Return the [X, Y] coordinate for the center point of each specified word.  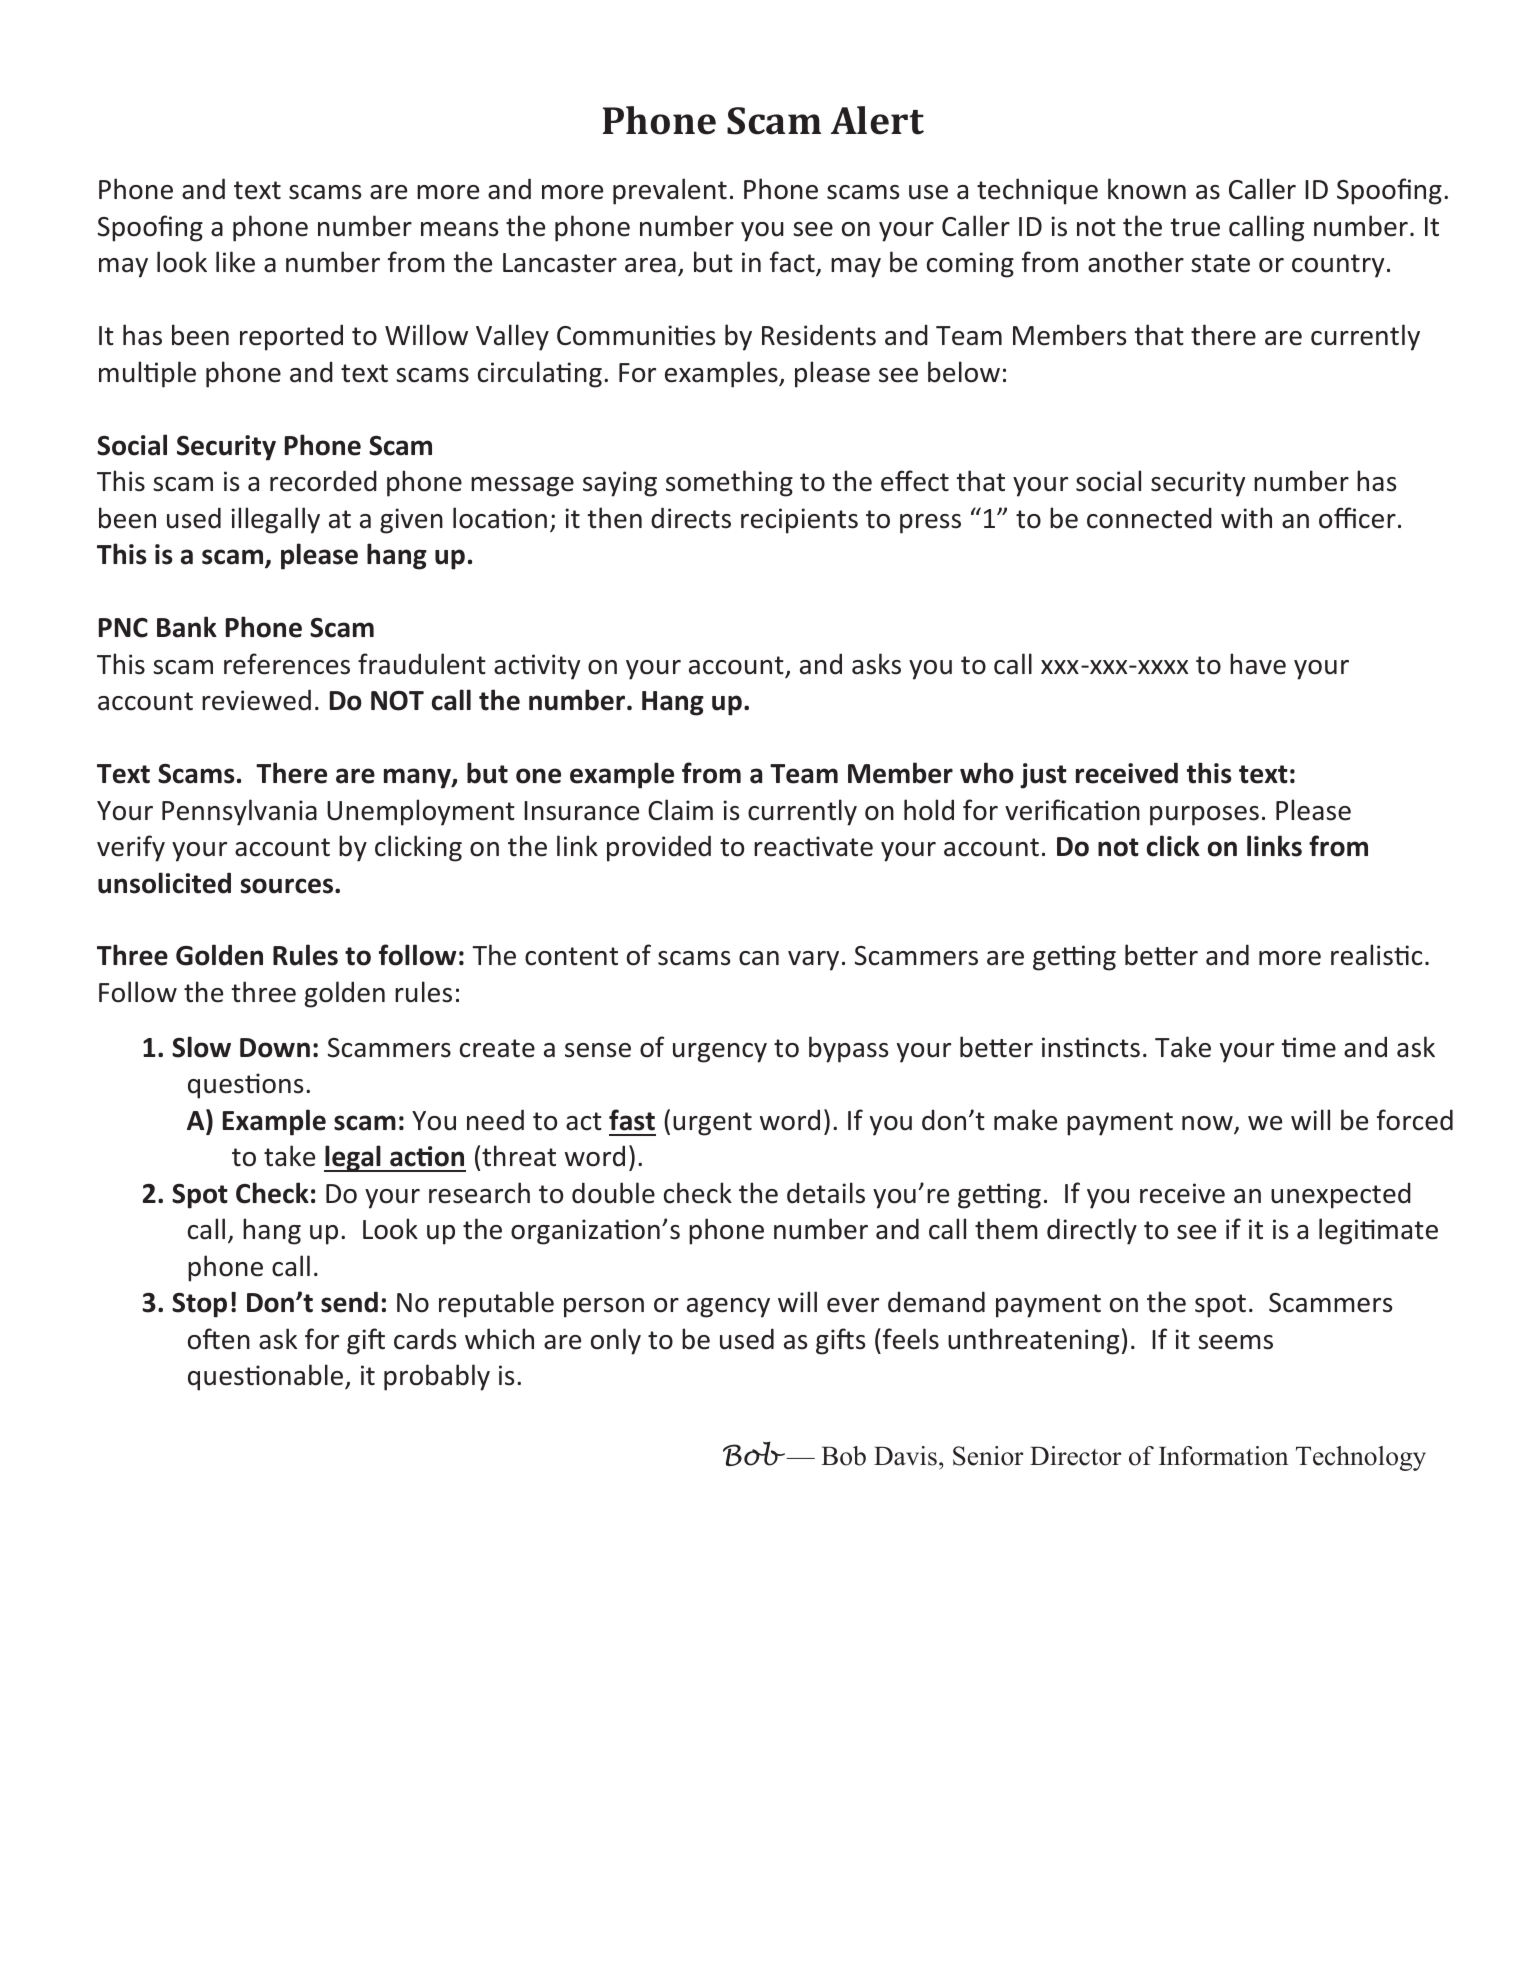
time [1309, 1047]
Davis [905, 1456]
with [1246, 518]
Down [275, 1048]
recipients [799, 521]
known [1147, 189]
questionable [267, 1377]
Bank [187, 627]
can [759, 958]
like [235, 262]
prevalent [670, 191]
